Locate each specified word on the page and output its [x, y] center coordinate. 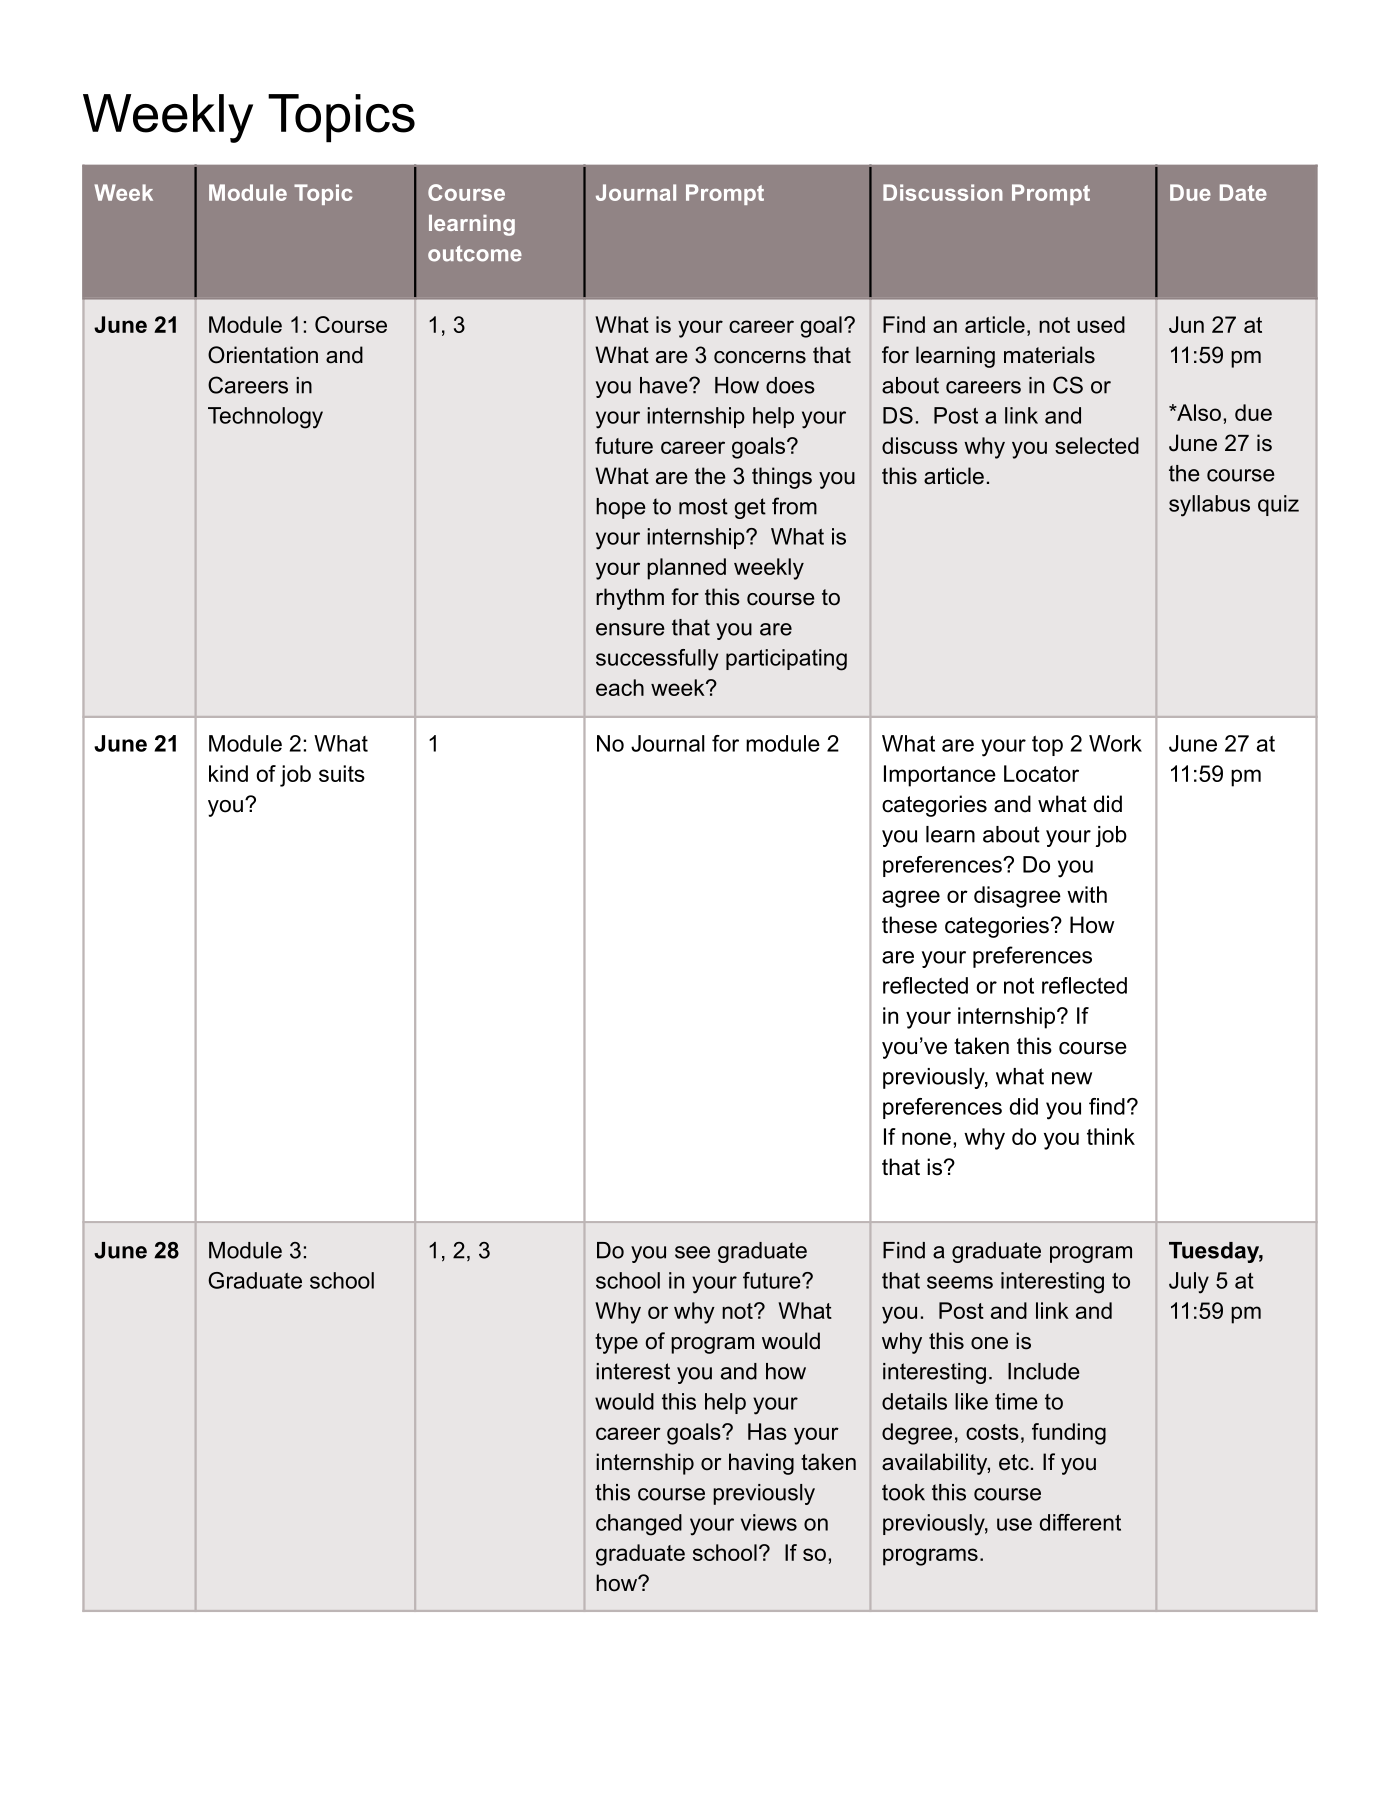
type [616, 1343]
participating [786, 660]
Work [1115, 743]
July [1189, 1283]
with [1087, 894]
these [909, 925]
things [782, 478]
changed [639, 1525]
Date [1243, 192]
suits [342, 773]
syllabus [1209, 506]
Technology [265, 418]
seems [960, 1282]
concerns [760, 357]
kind [228, 773]
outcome [475, 254]
